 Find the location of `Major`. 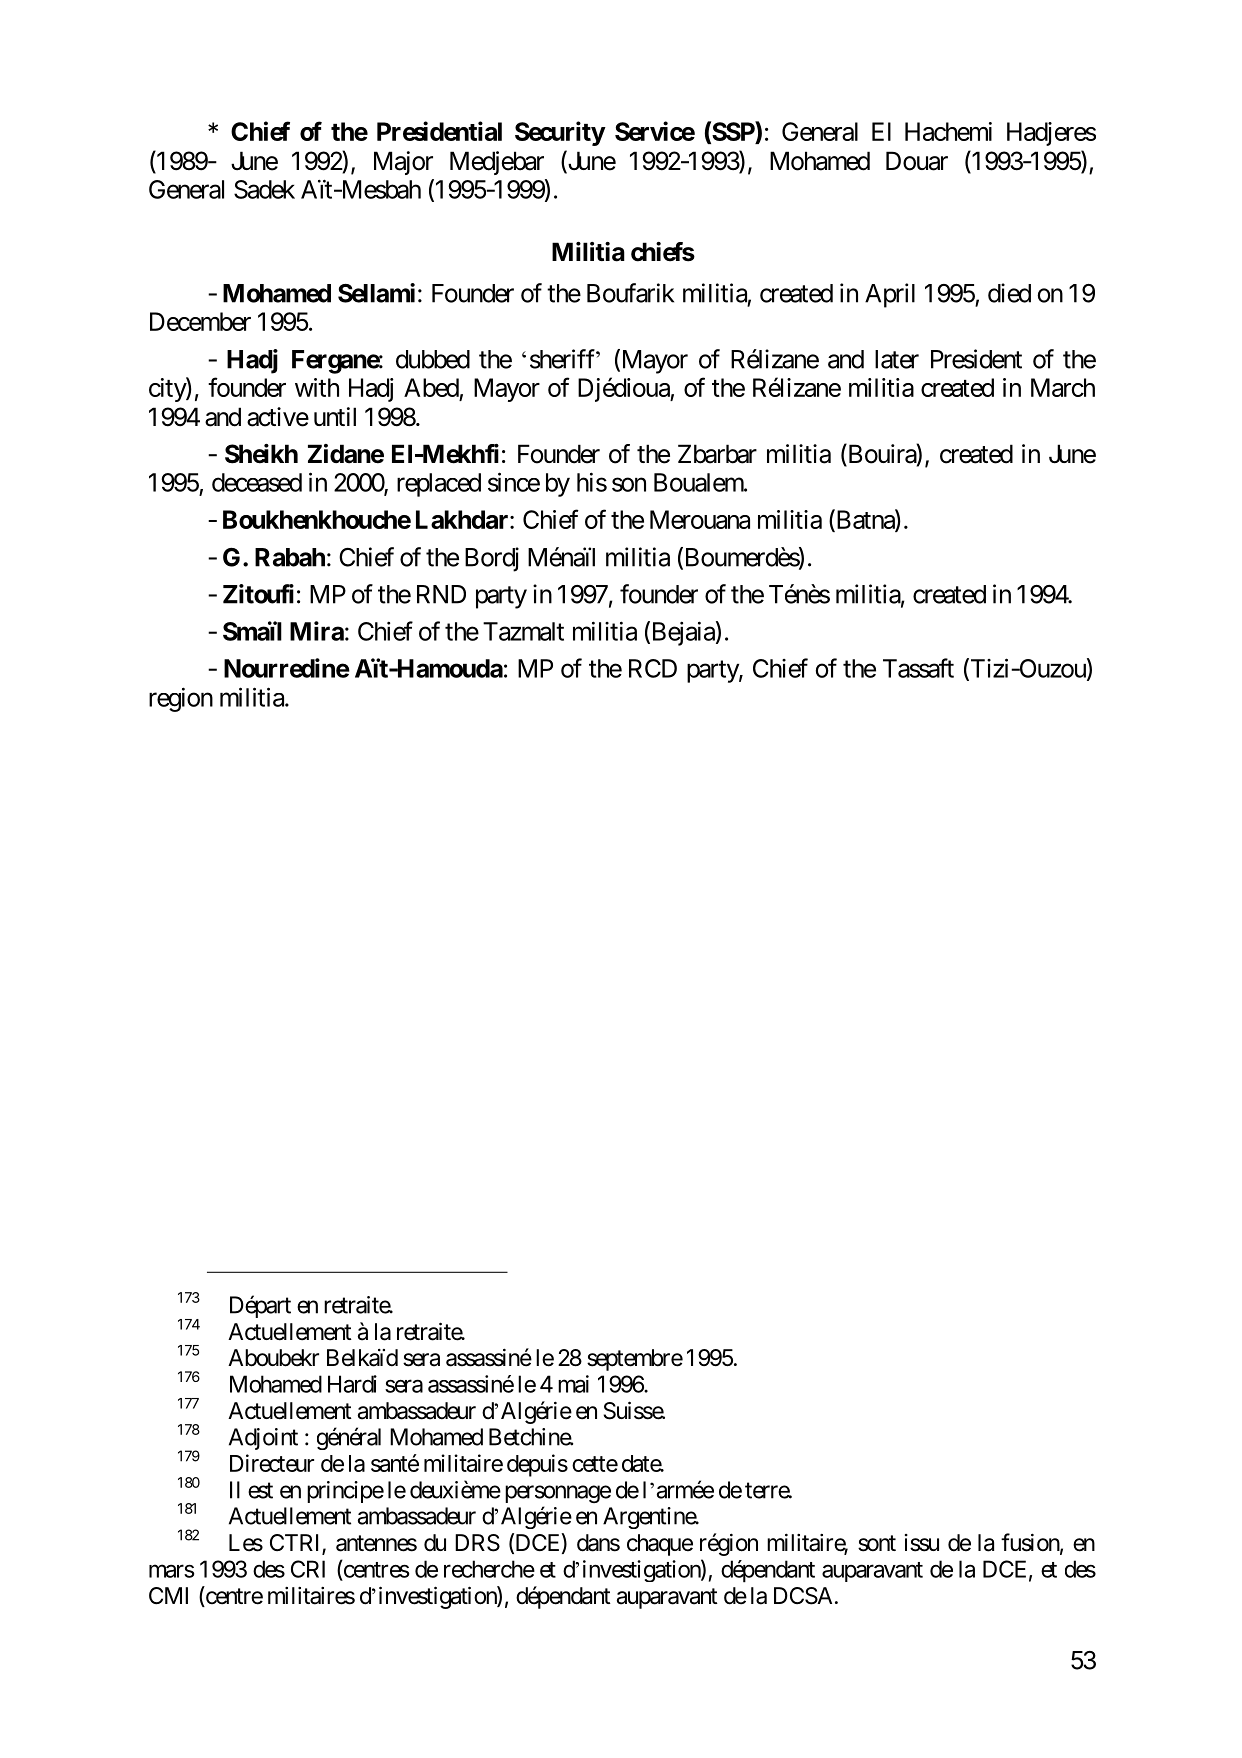

Major is located at coordinates (403, 163).
